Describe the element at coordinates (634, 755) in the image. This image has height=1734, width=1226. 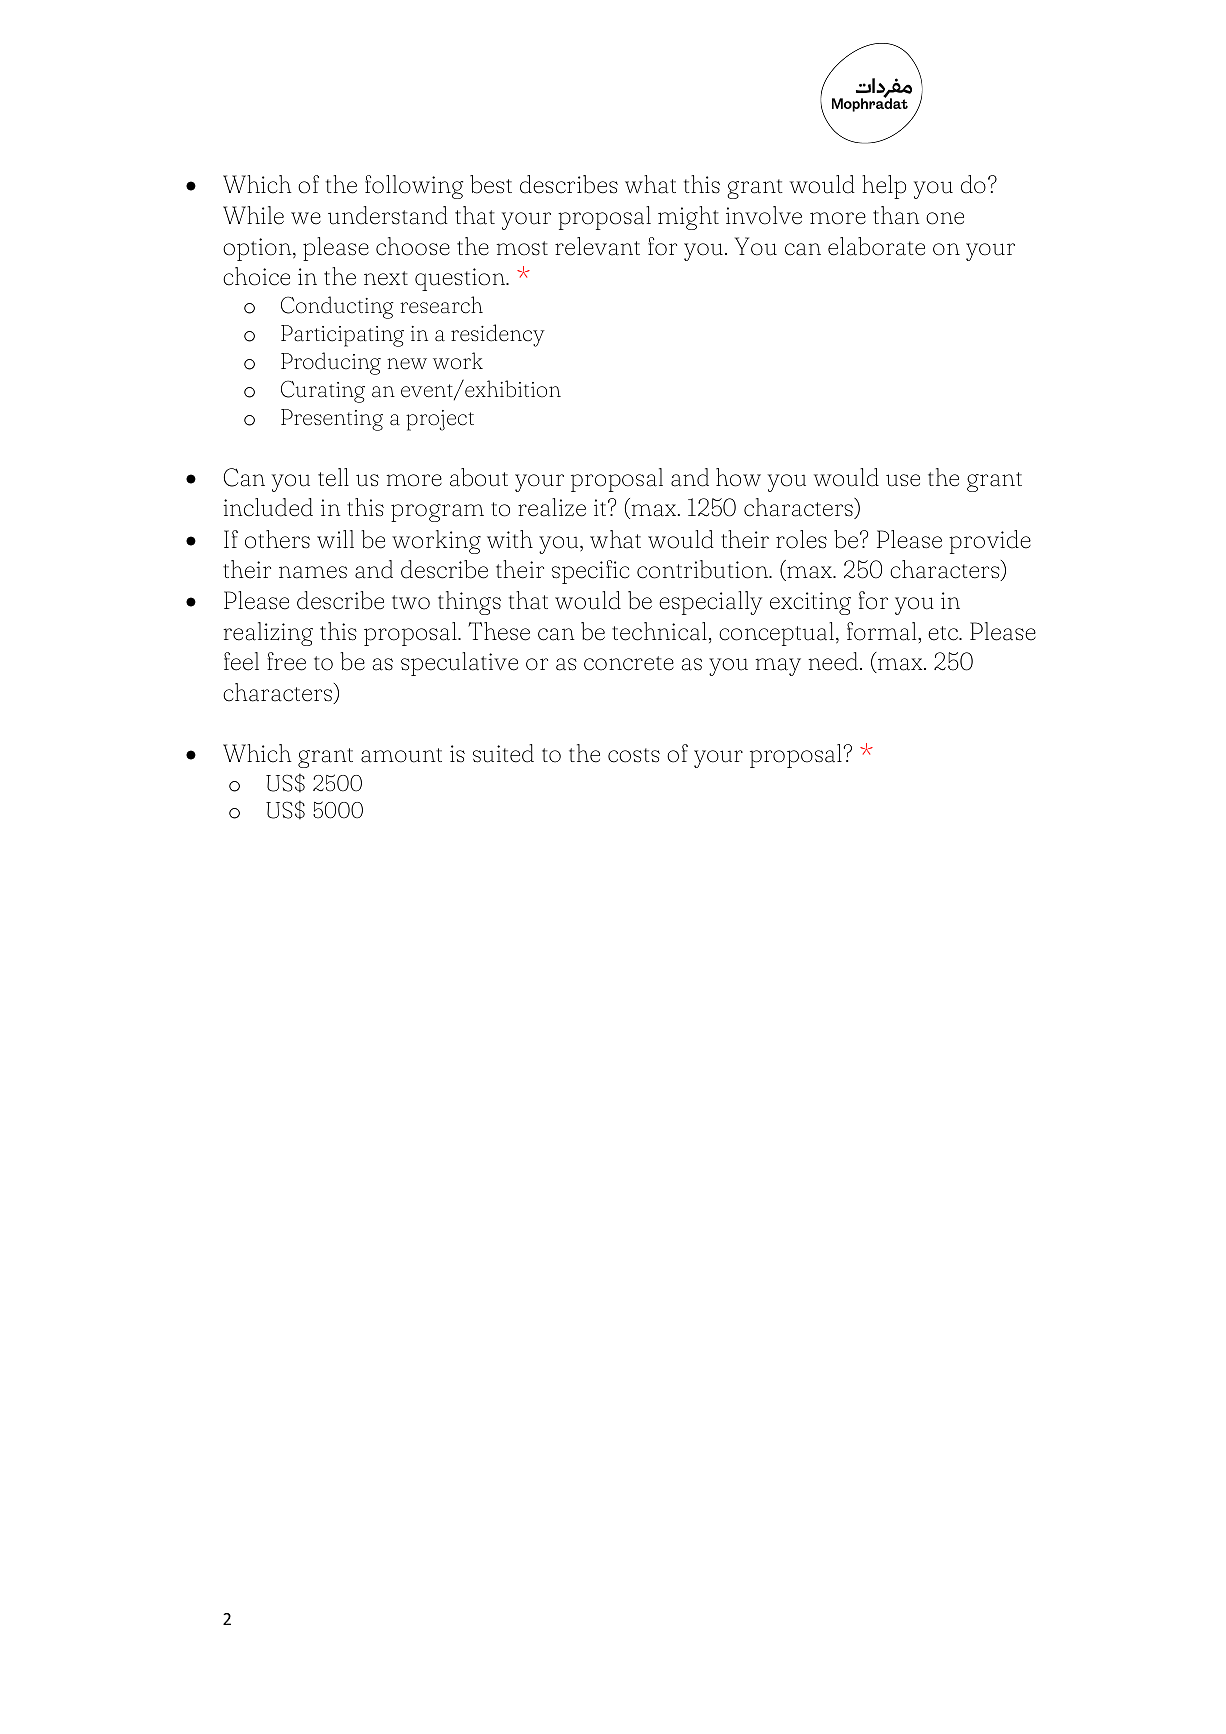
I see `costs` at that location.
